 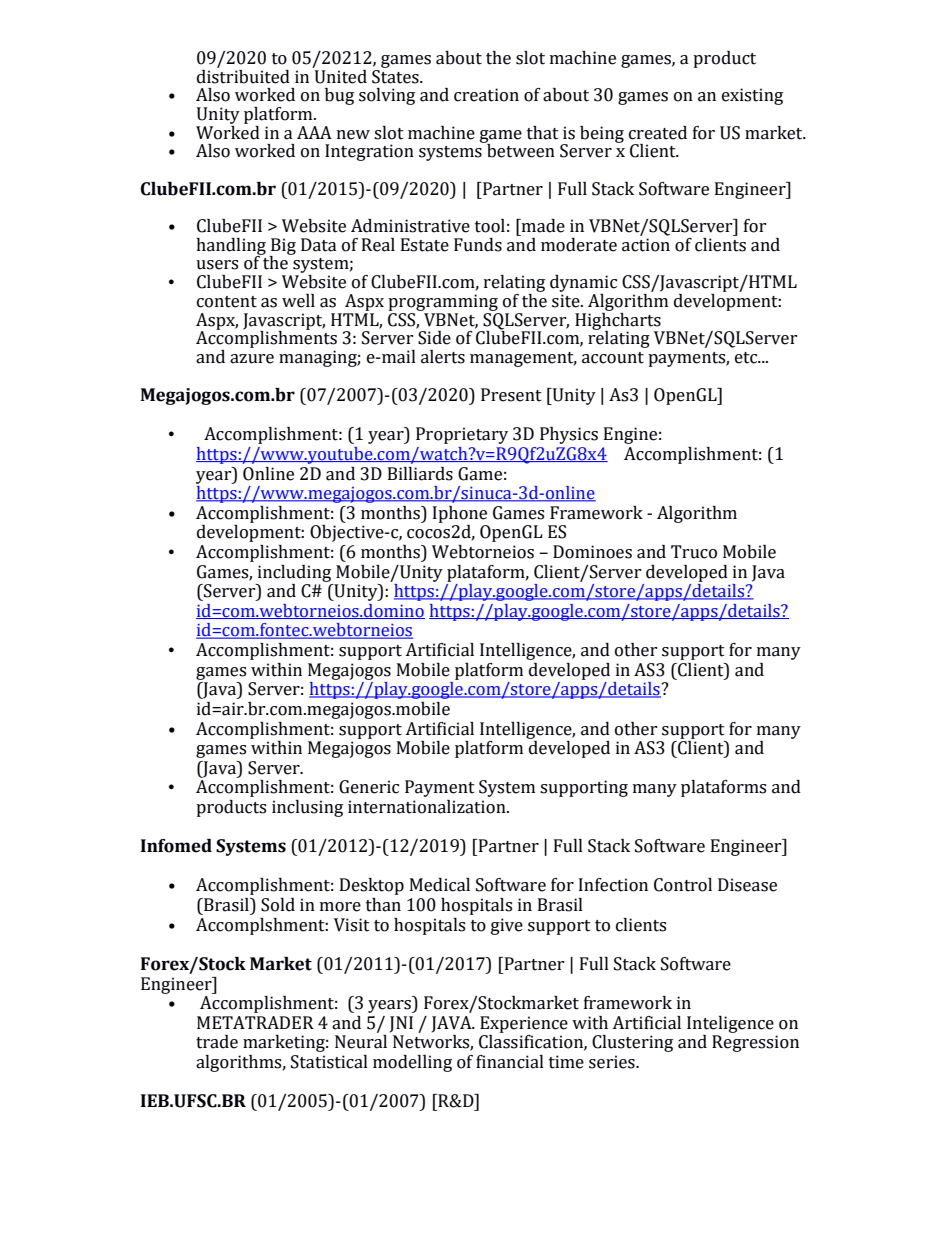 I want to click on Billiards, so click(x=420, y=474).
